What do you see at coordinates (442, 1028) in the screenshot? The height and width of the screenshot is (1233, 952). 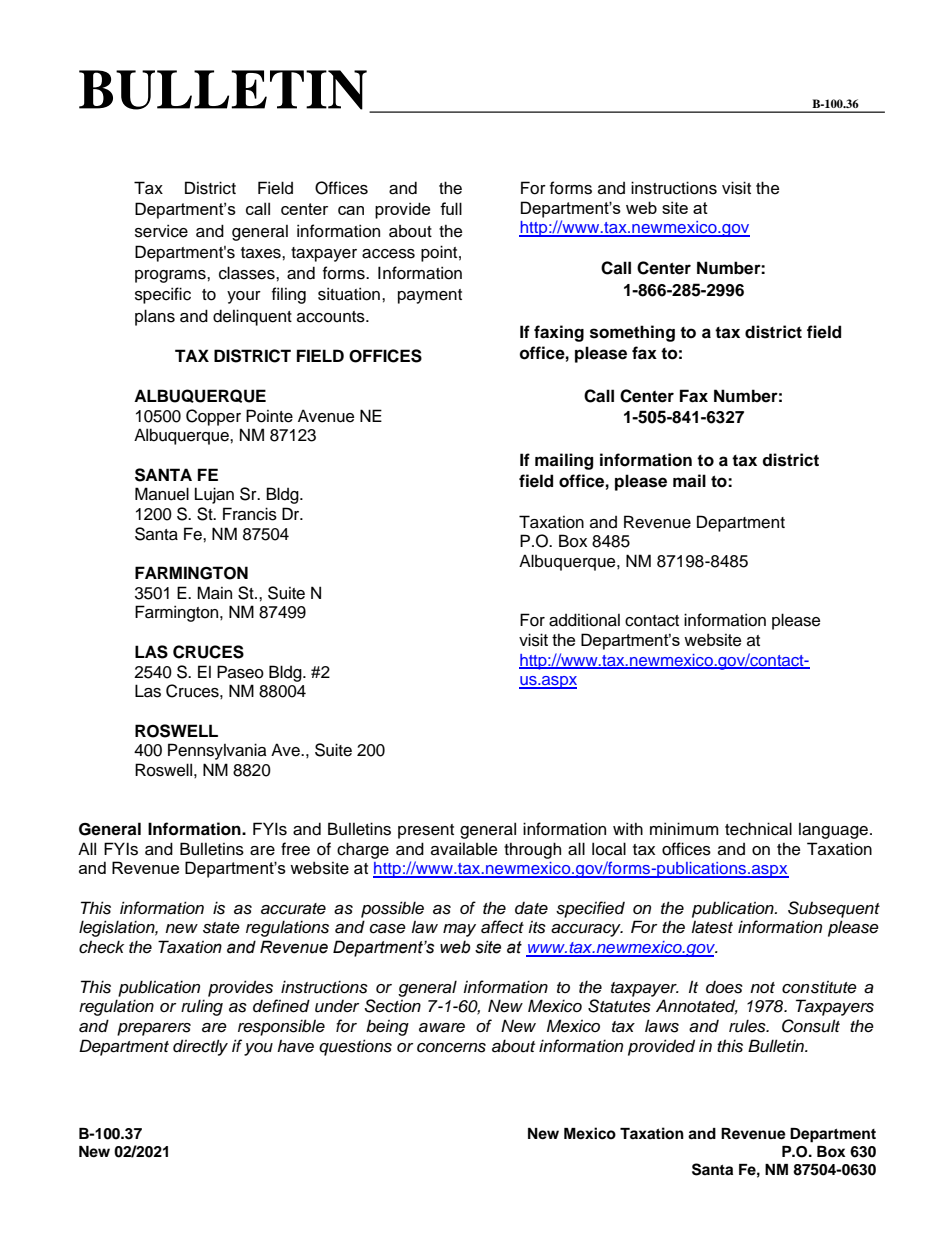 I see `aware` at bounding box center [442, 1028].
